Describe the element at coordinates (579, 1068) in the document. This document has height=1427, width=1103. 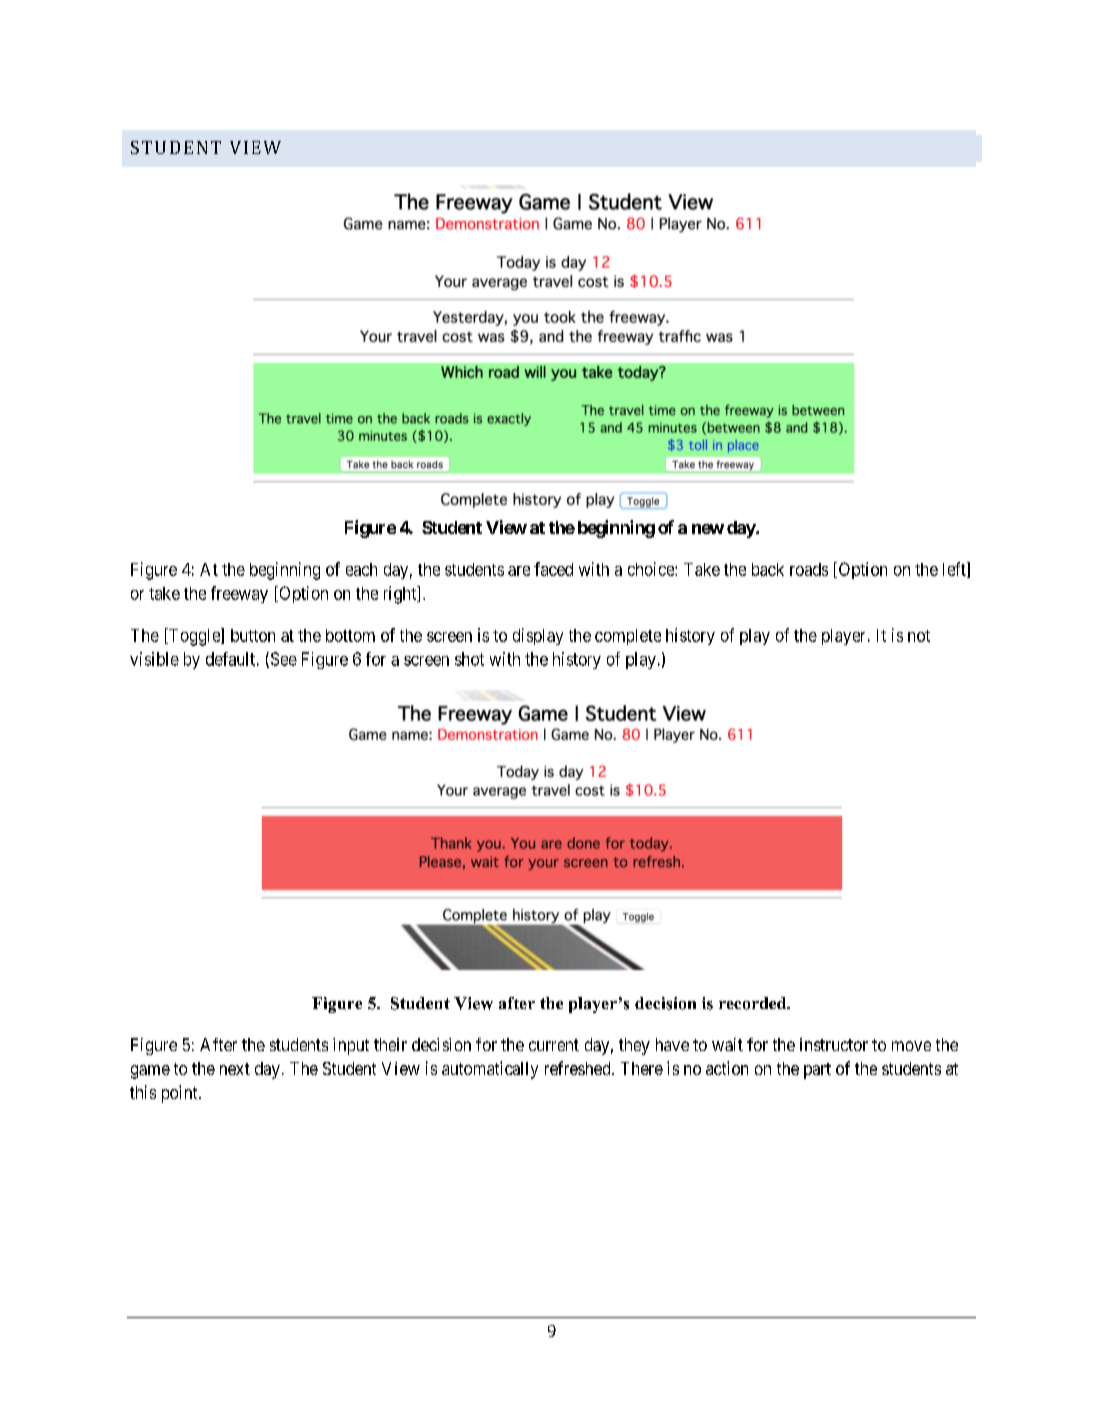
I see `refreshed` at that location.
